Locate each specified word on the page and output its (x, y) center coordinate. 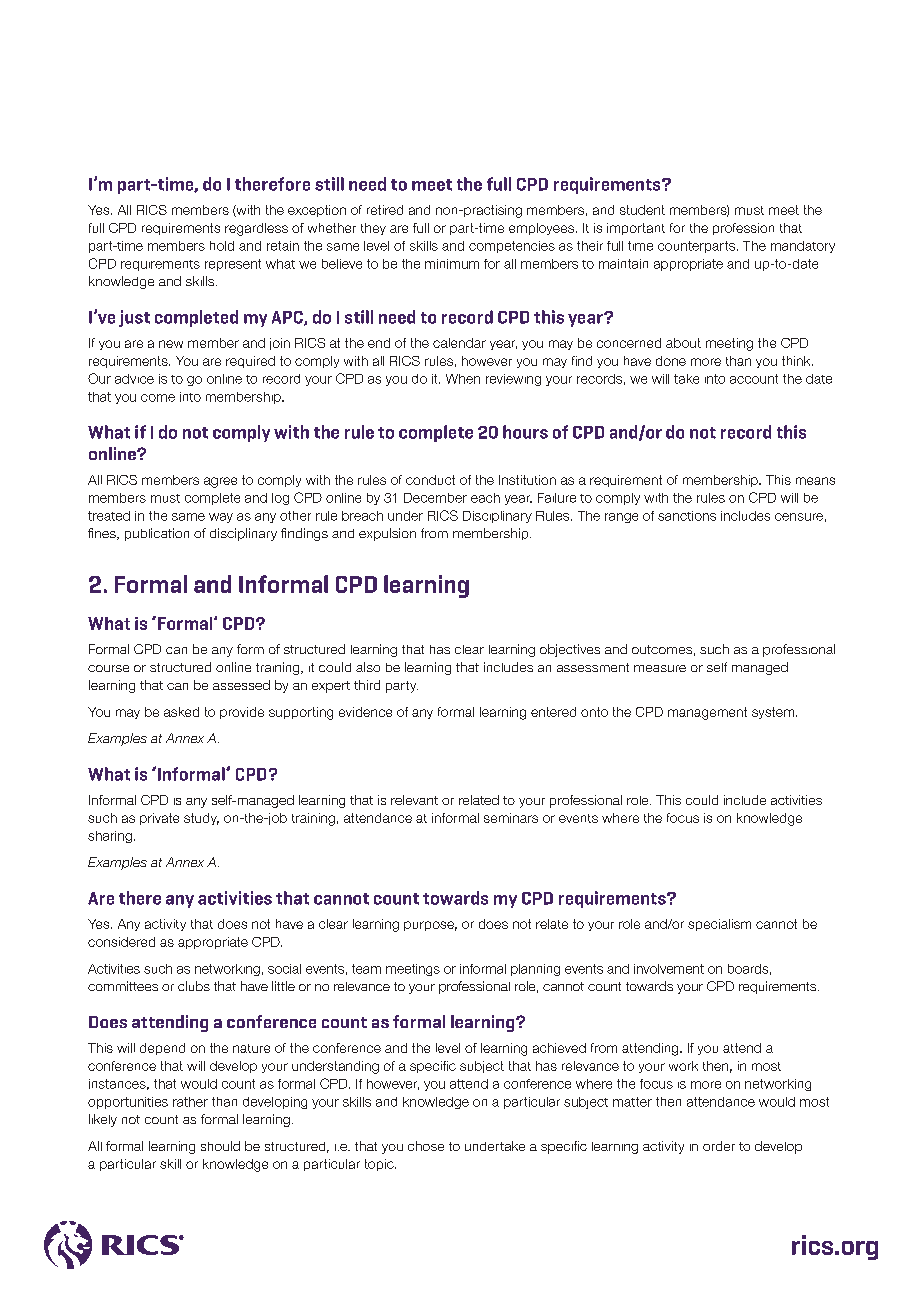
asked (181, 712)
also (368, 667)
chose (426, 1146)
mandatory (803, 247)
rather (190, 1102)
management (707, 713)
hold (222, 246)
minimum (452, 264)
